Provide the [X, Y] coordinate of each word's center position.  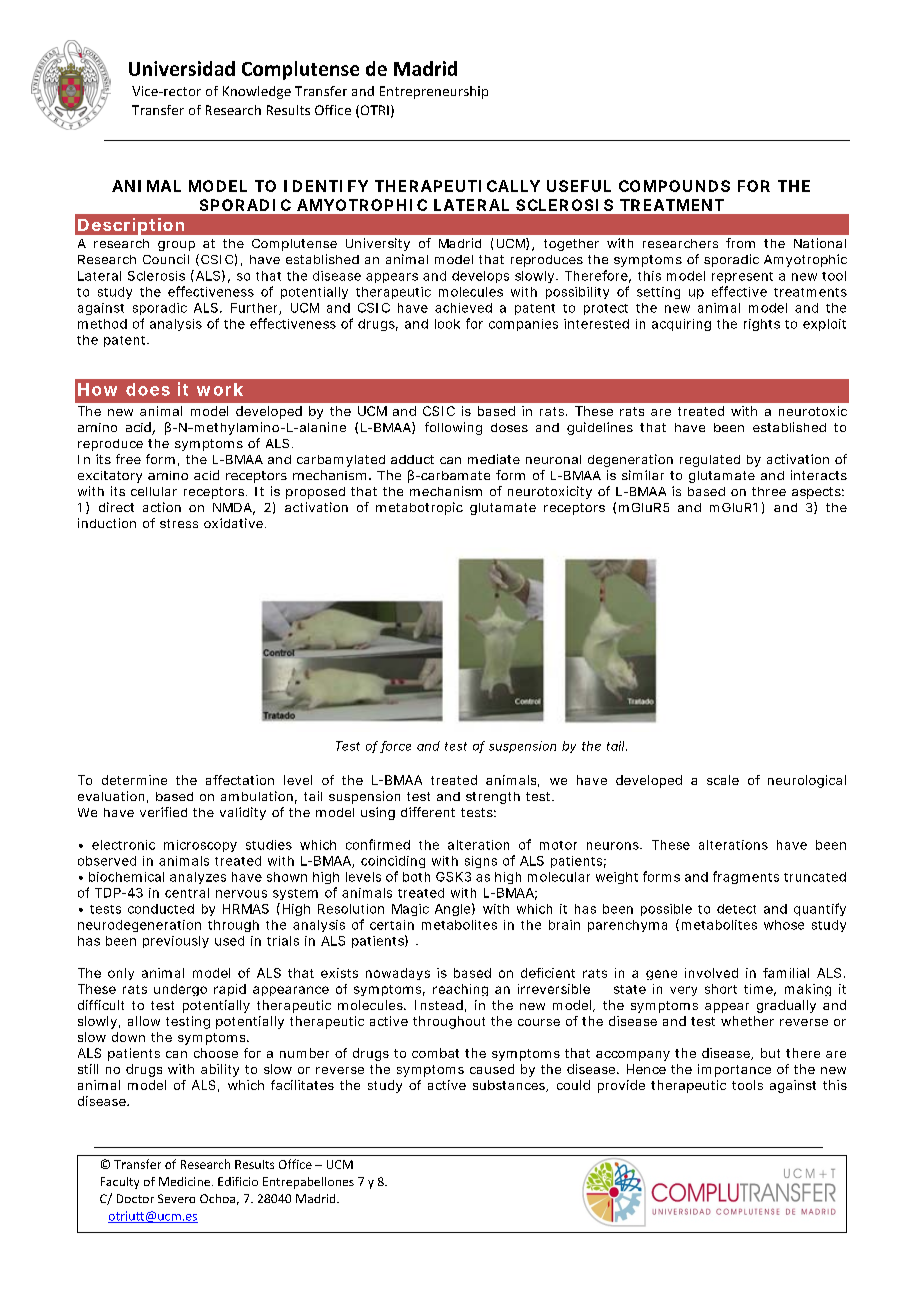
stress [179, 523]
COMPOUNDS [674, 186]
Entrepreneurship [434, 92]
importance [734, 1070]
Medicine [186, 1181]
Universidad [182, 68]
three [769, 491]
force [395, 747]
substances [510, 1086]
